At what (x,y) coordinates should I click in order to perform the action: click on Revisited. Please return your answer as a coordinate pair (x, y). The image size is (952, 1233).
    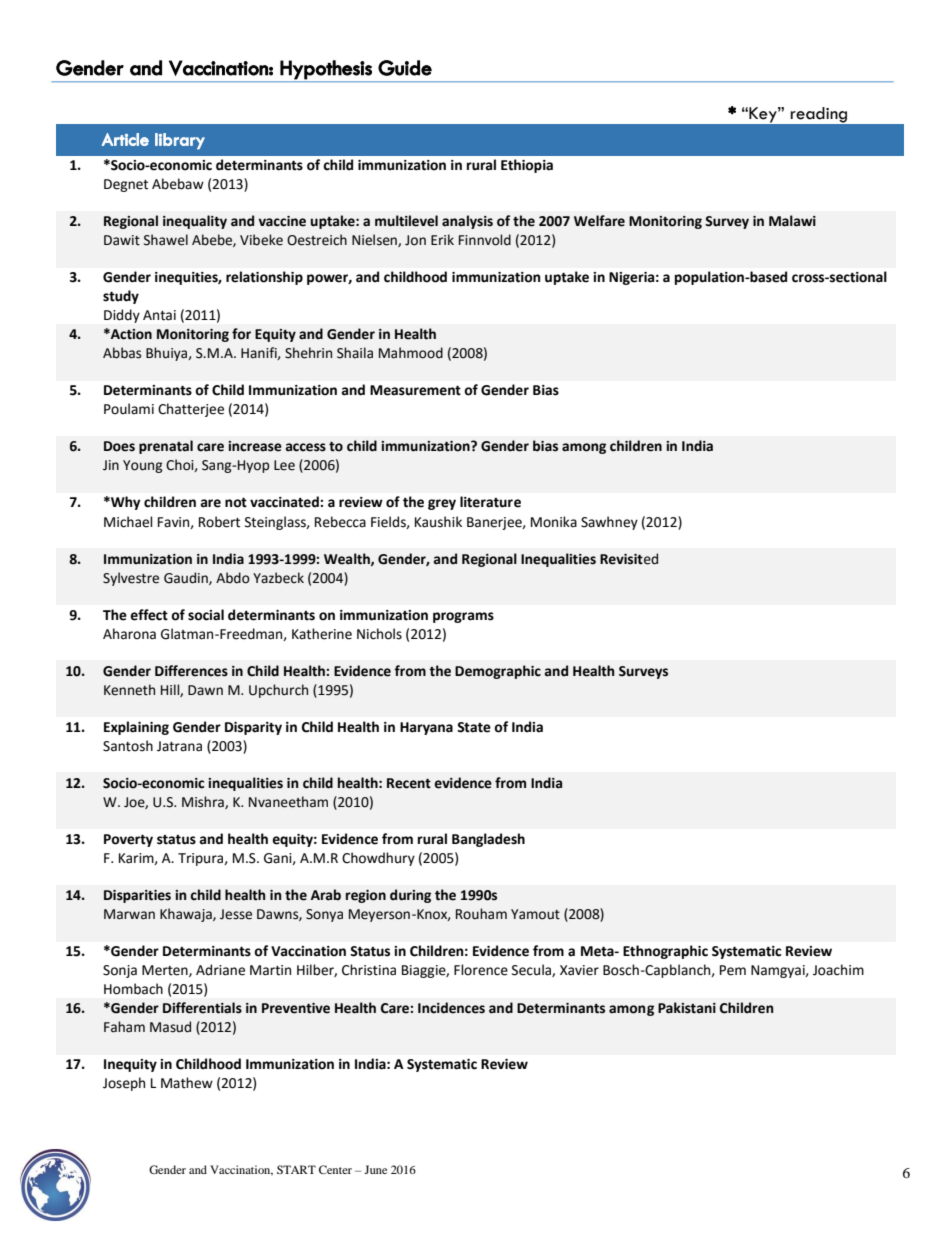
    Looking at the image, I should click on (629, 559).
